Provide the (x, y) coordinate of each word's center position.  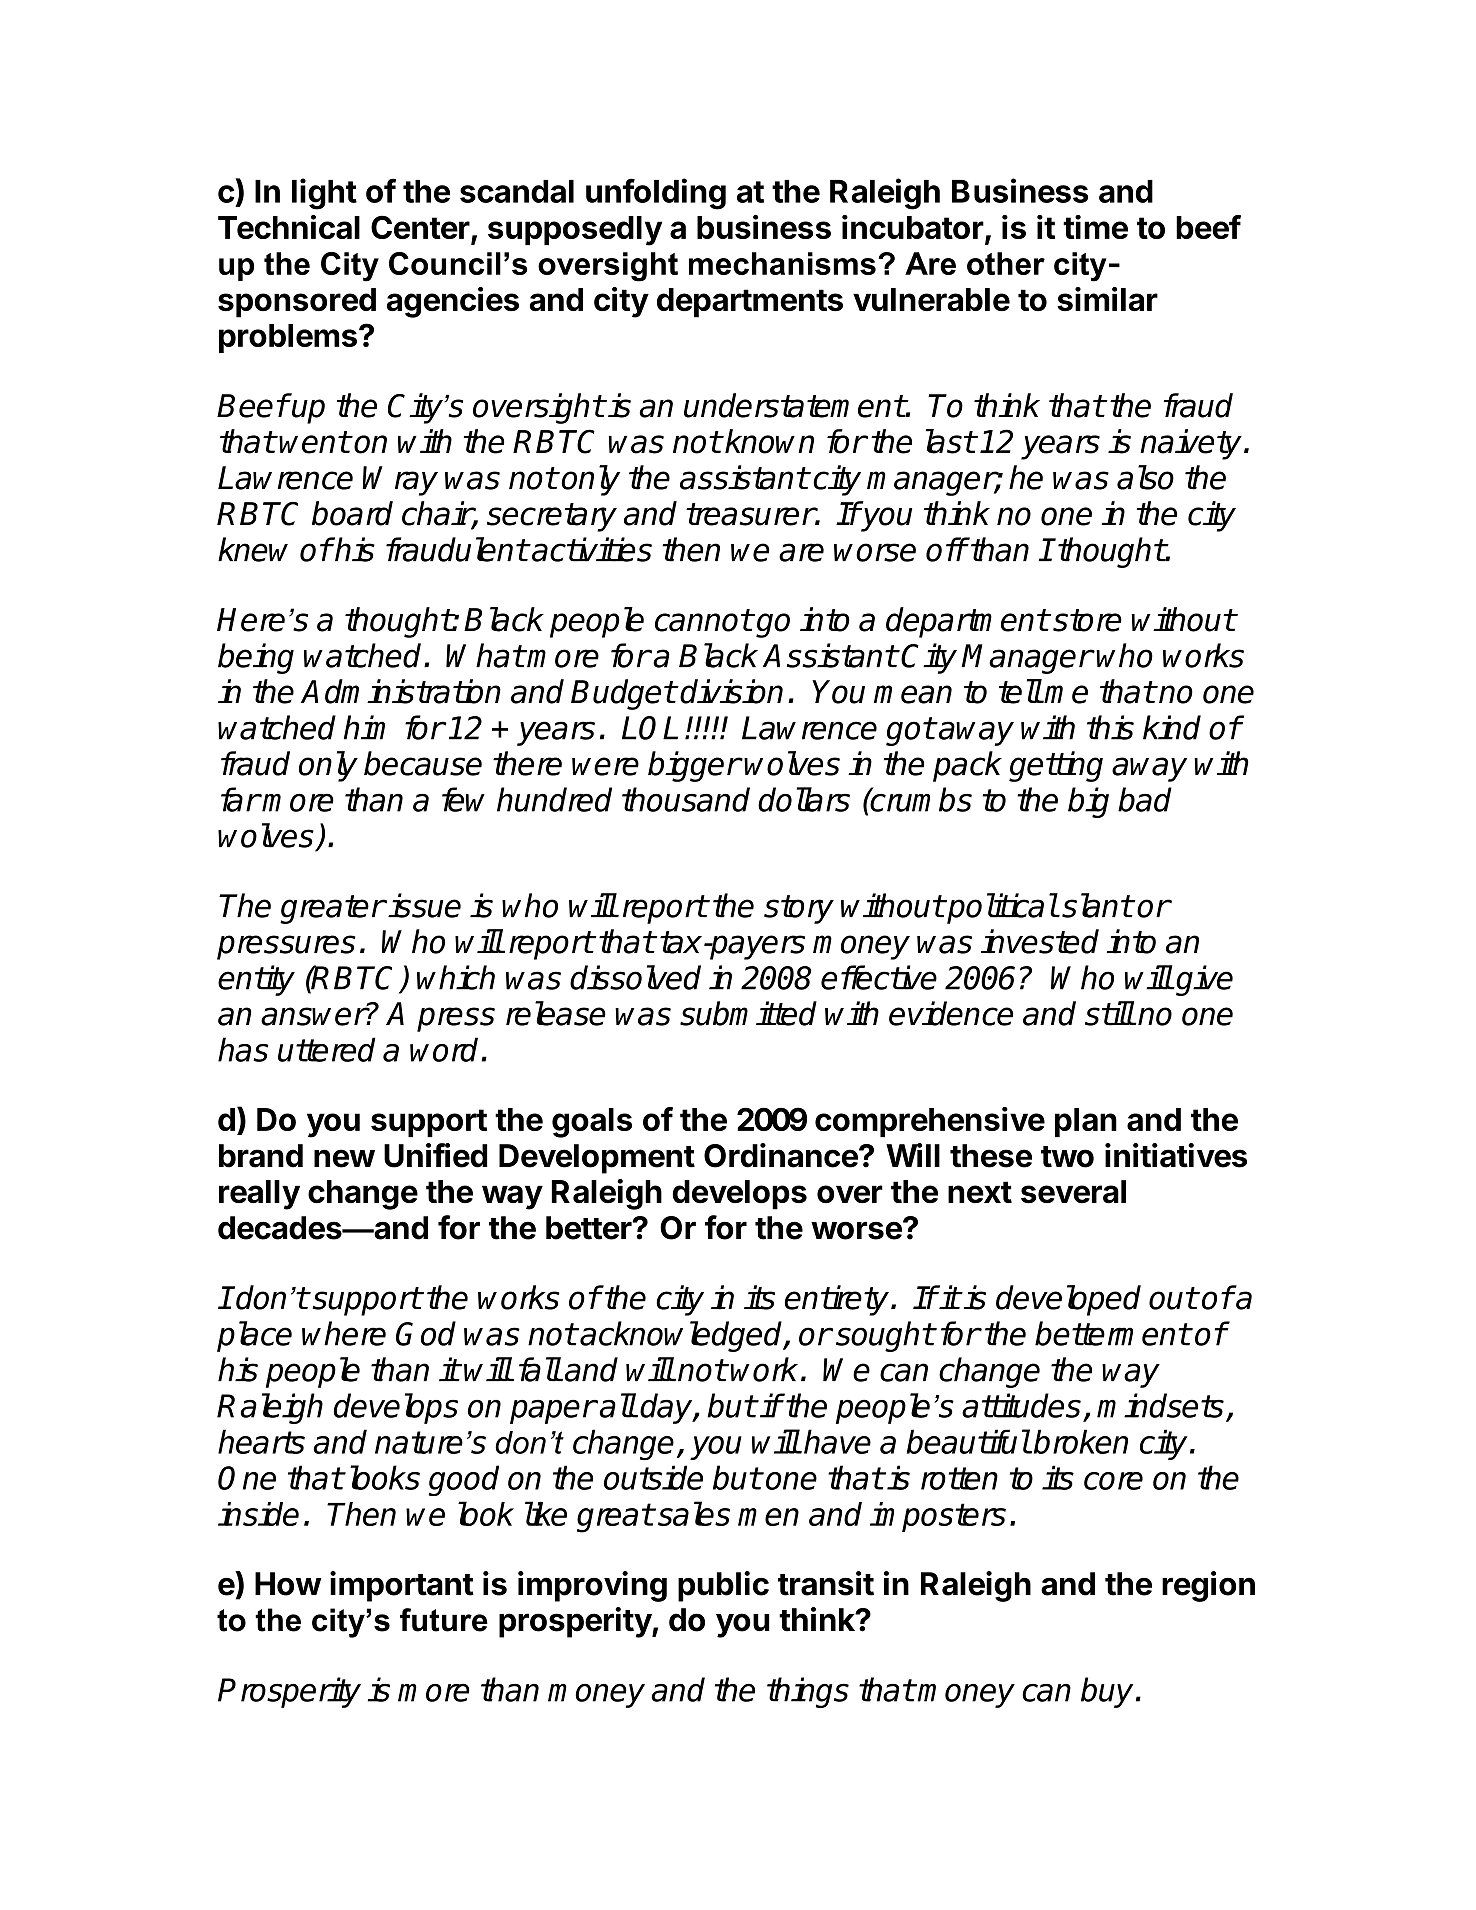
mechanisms (782, 263)
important (402, 1586)
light (324, 194)
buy (1107, 1692)
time (1095, 227)
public (723, 1586)
